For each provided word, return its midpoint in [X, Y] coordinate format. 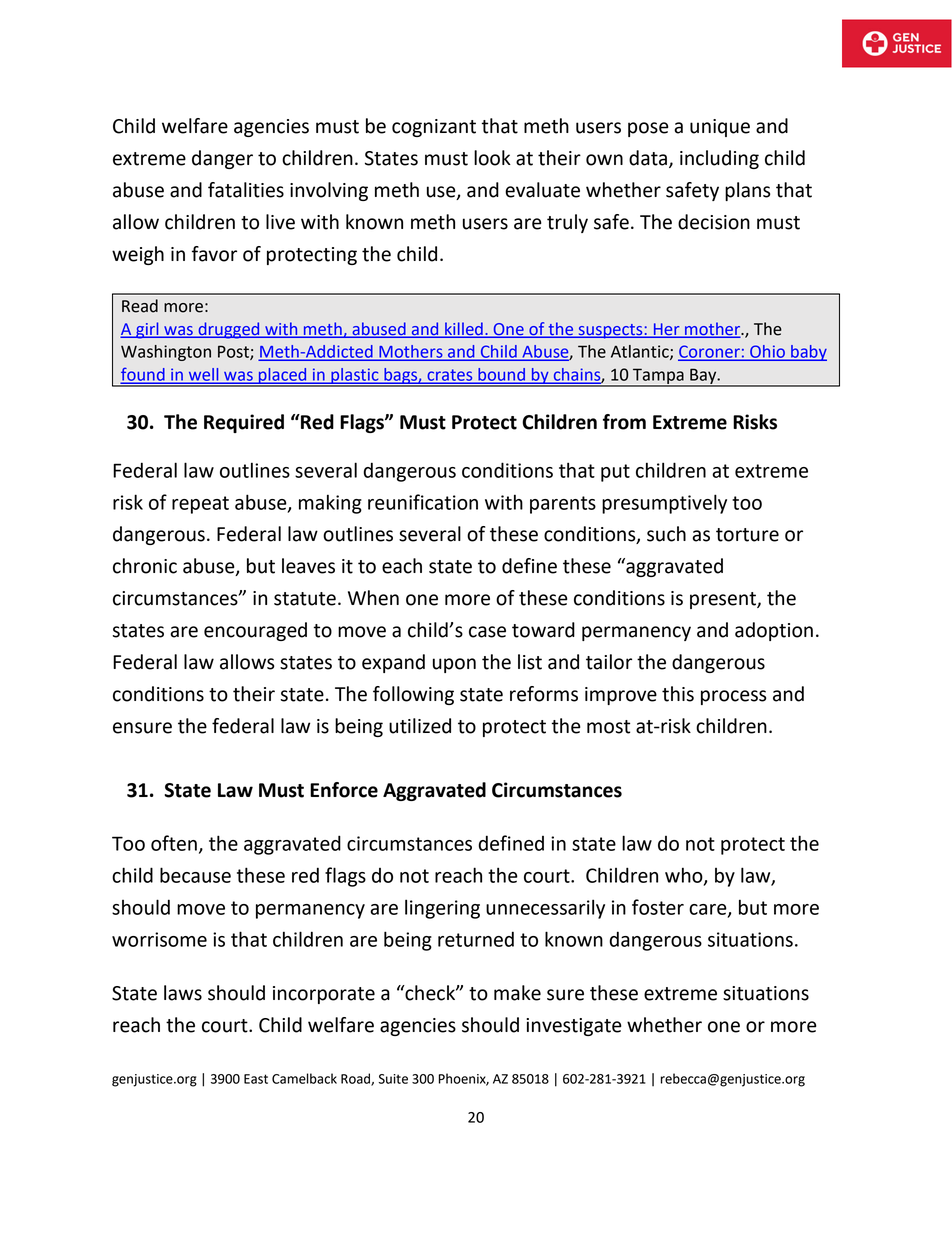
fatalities [246, 190]
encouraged [255, 631]
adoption [774, 631]
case [487, 632]
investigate [573, 1027]
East [256, 1079]
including [719, 159]
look [492, 158]
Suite [393, 1079]
